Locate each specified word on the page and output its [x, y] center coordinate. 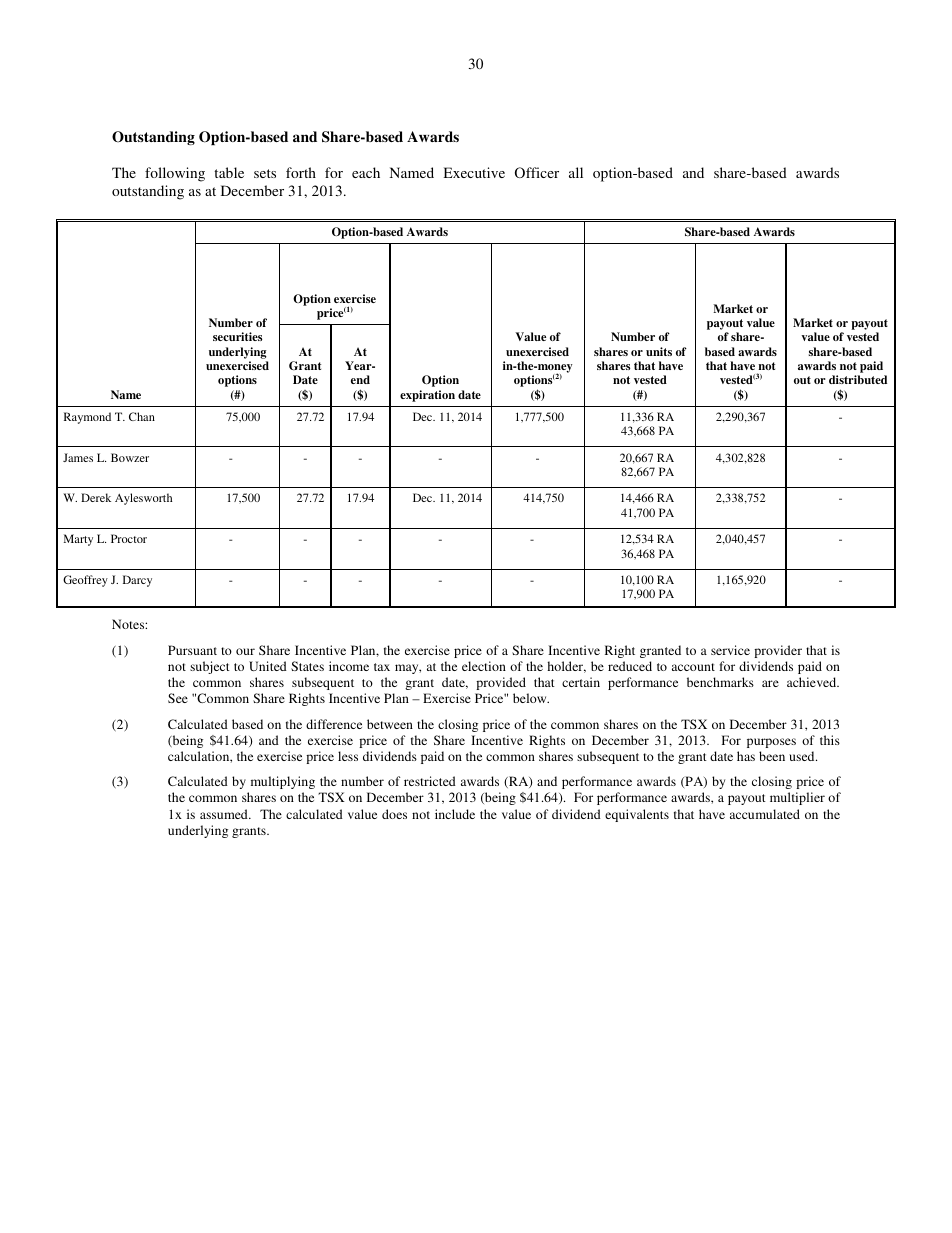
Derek [96, 497]
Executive [474, 172]
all [576, 172]
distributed [858, 379]
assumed [225, 814]
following [175, 174]
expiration [427, 396]
